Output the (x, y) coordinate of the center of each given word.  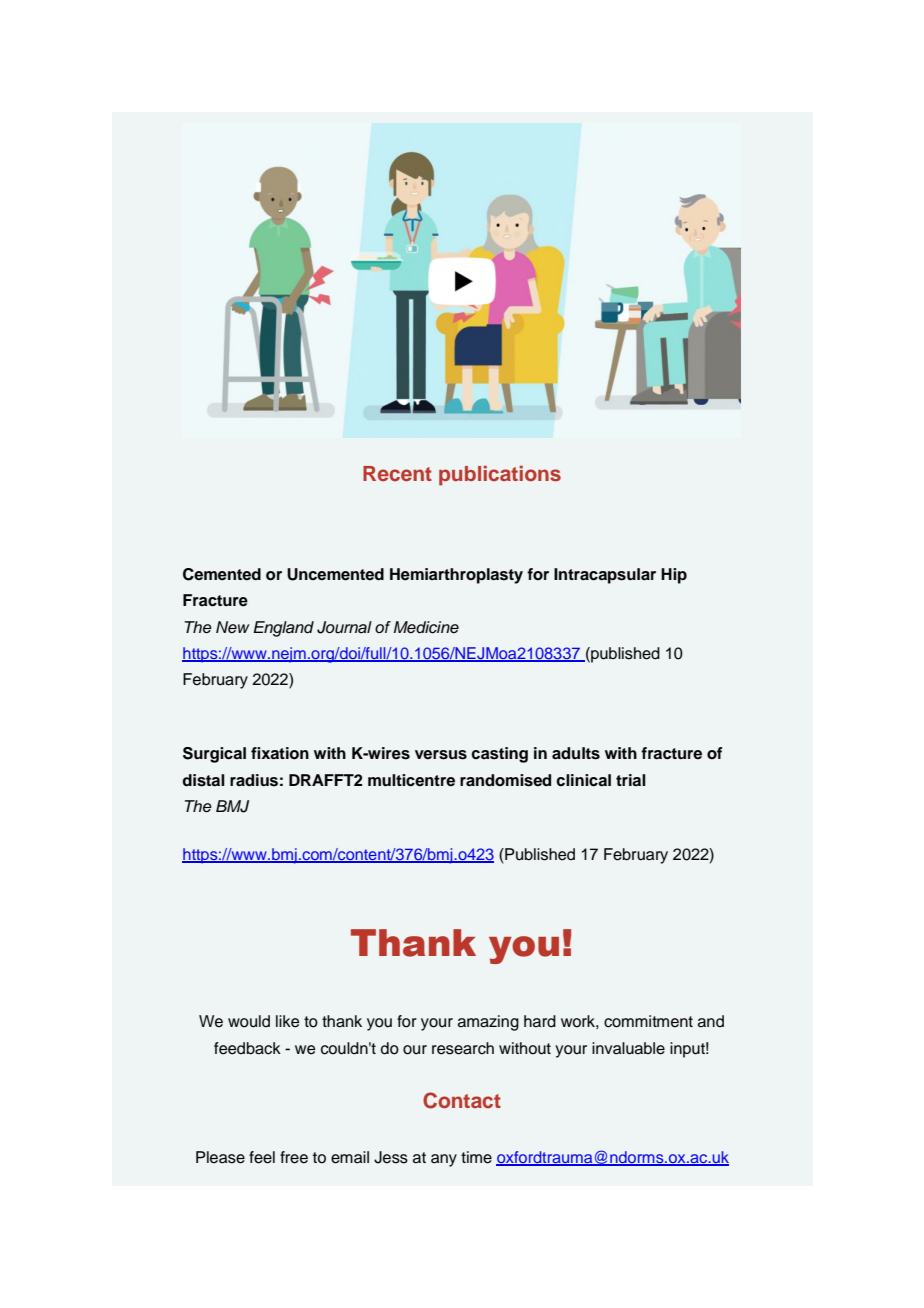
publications (500, 476)
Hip (674, 576)
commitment (648, 1021)
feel (262, 1157)
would (249, 1021)
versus (441, 755)
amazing (488, 1023)
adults (576, 753)
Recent (397, 473)
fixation (280, 753)
